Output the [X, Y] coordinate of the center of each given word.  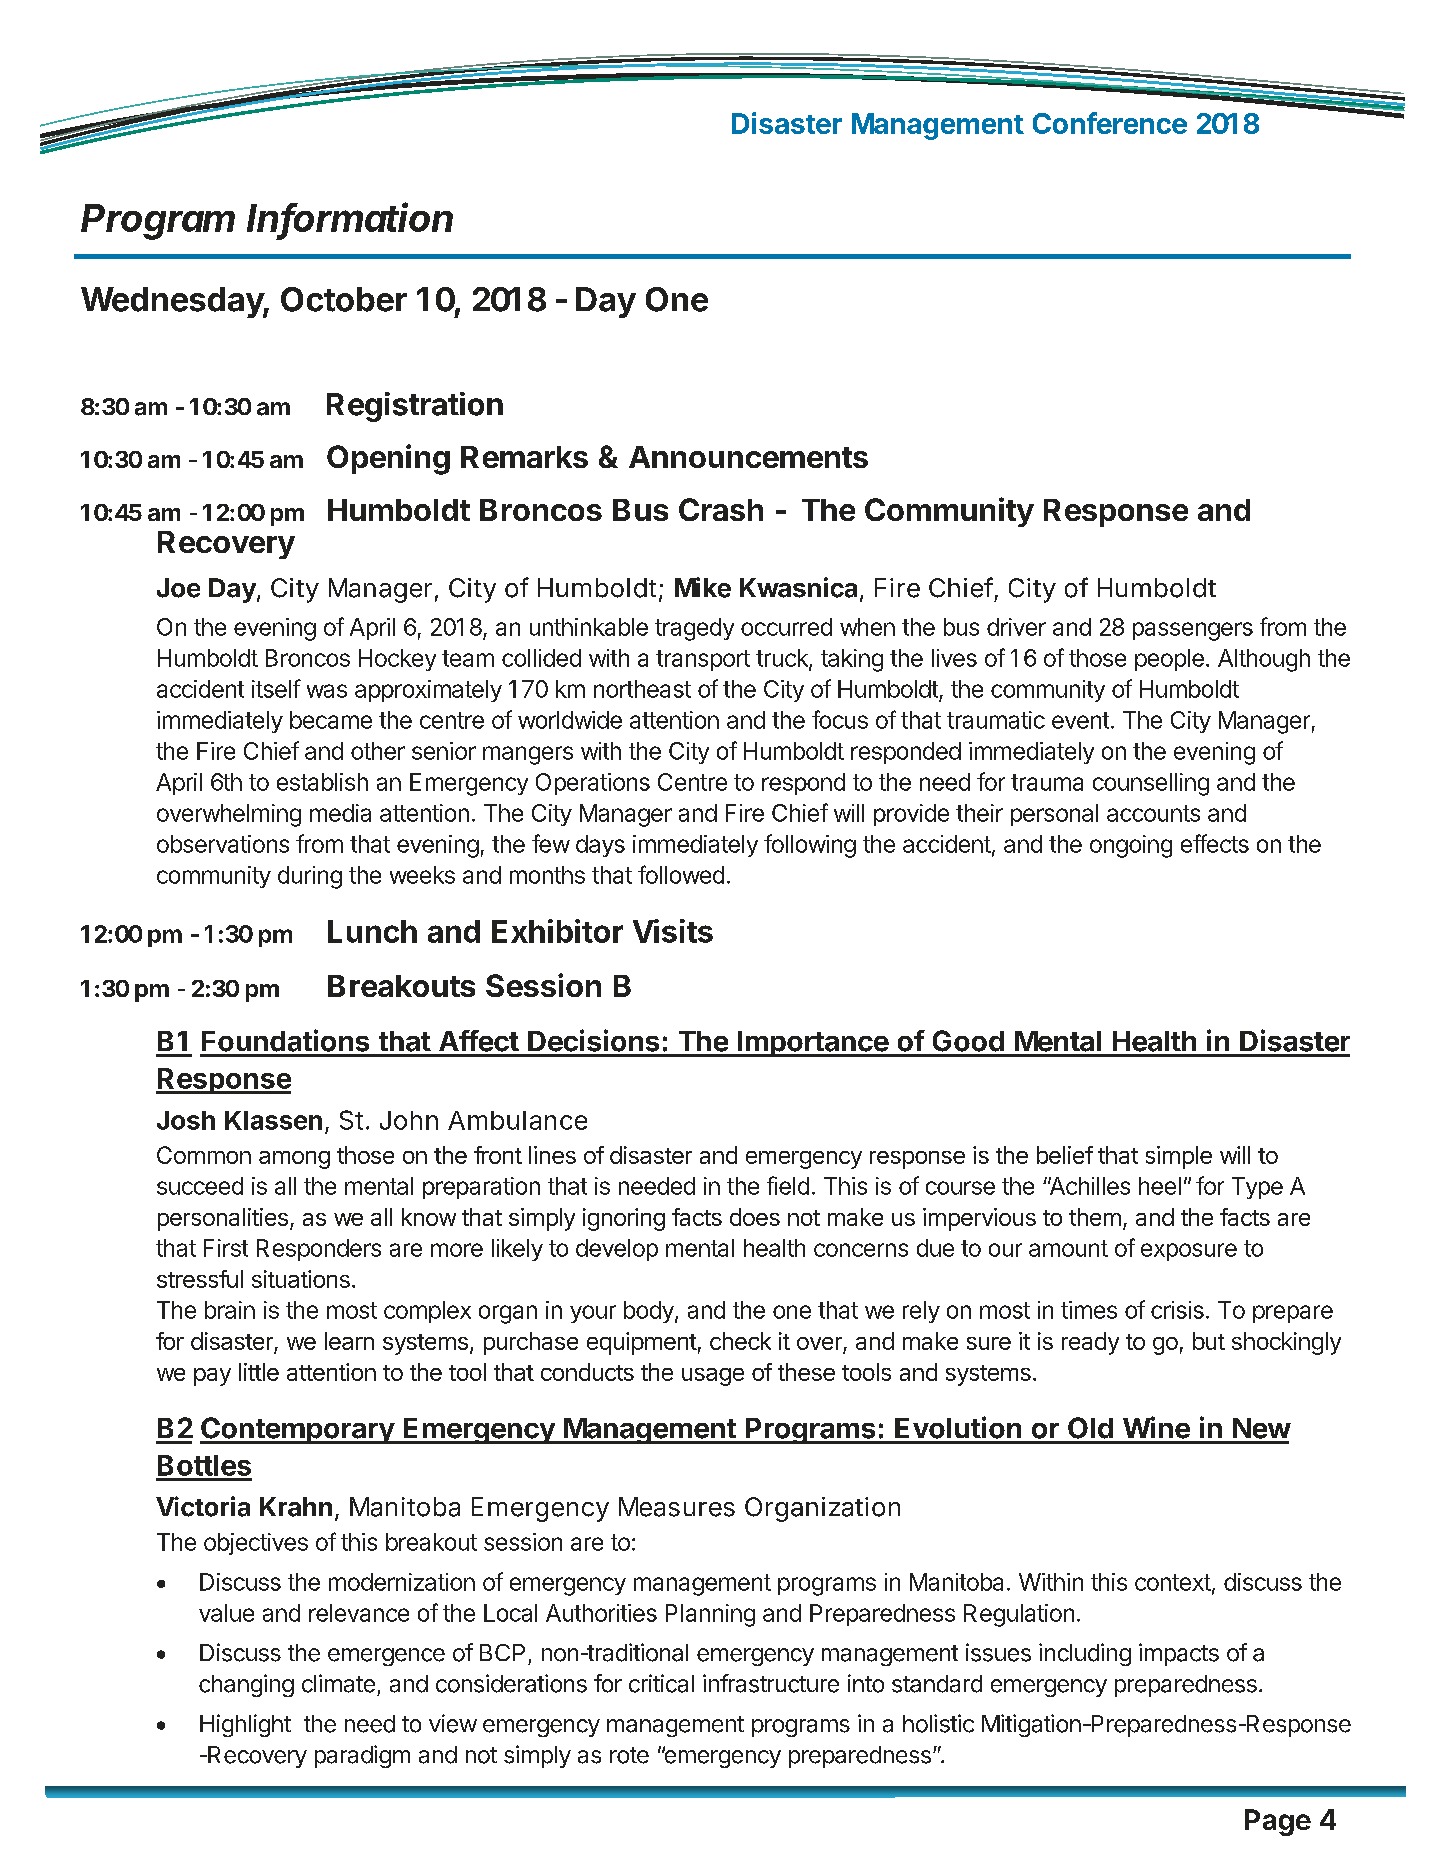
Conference [1110, 123]
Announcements [748, 457]
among [294, 1160]
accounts [1153, 813]
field [788, 1185]
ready [1090, 1343]
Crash [721, 509]
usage [713, 1377]
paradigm [362, 1756]
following [810, 846]
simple [1179, 1157]
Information [350, 218]
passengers [1193, 631]
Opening [388, 459]
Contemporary [298, 1430]
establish [322, 782]
